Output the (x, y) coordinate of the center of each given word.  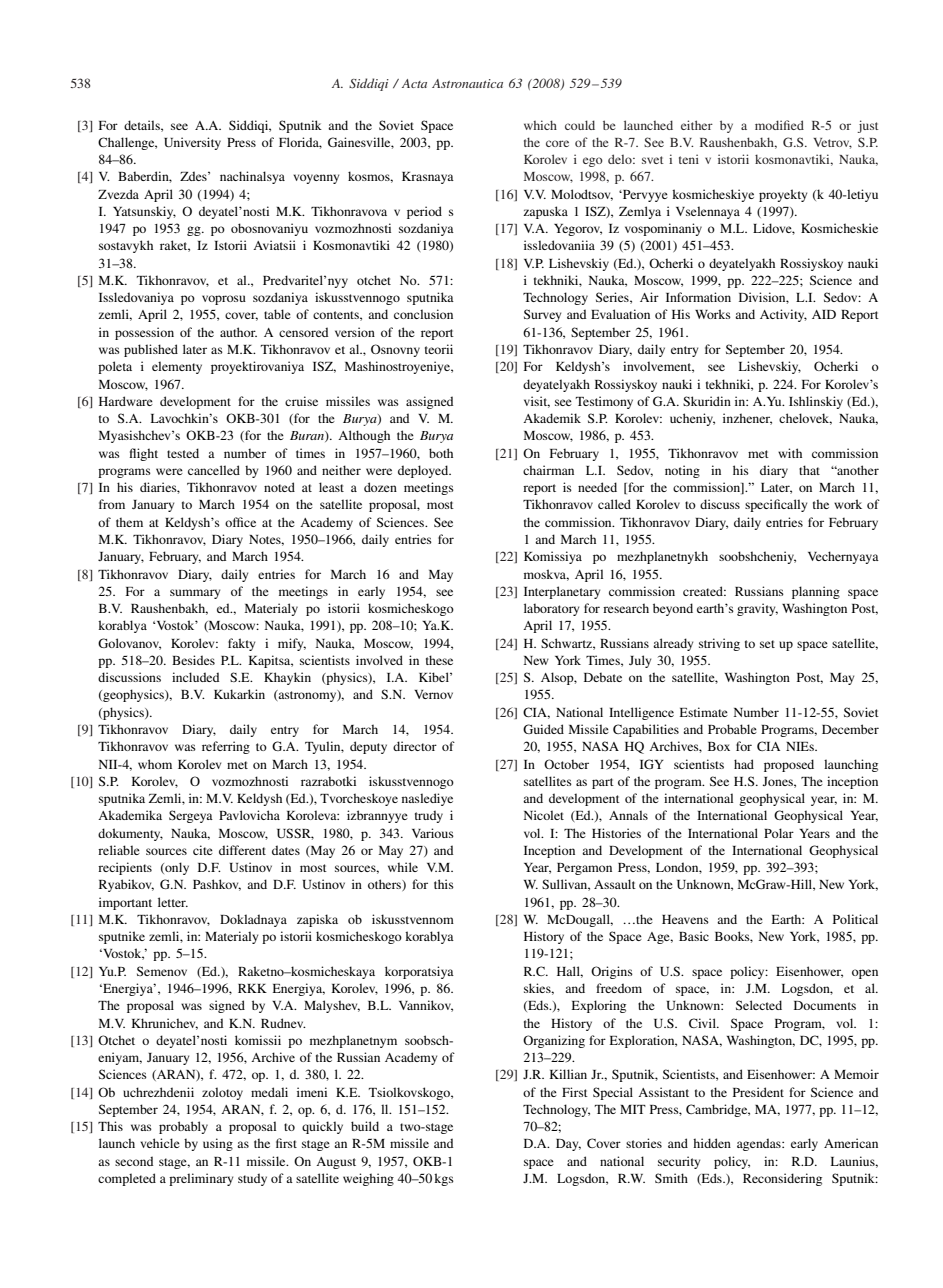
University (192, 143)
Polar (779, 833)
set (767, 644)
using (218, 1144)
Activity (783, 315)
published (151, 350)
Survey (542, 315)
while (403, 867)
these (439, 660)
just (868, 126)
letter (173, 902)
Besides (193, 660)
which (540, 125)
